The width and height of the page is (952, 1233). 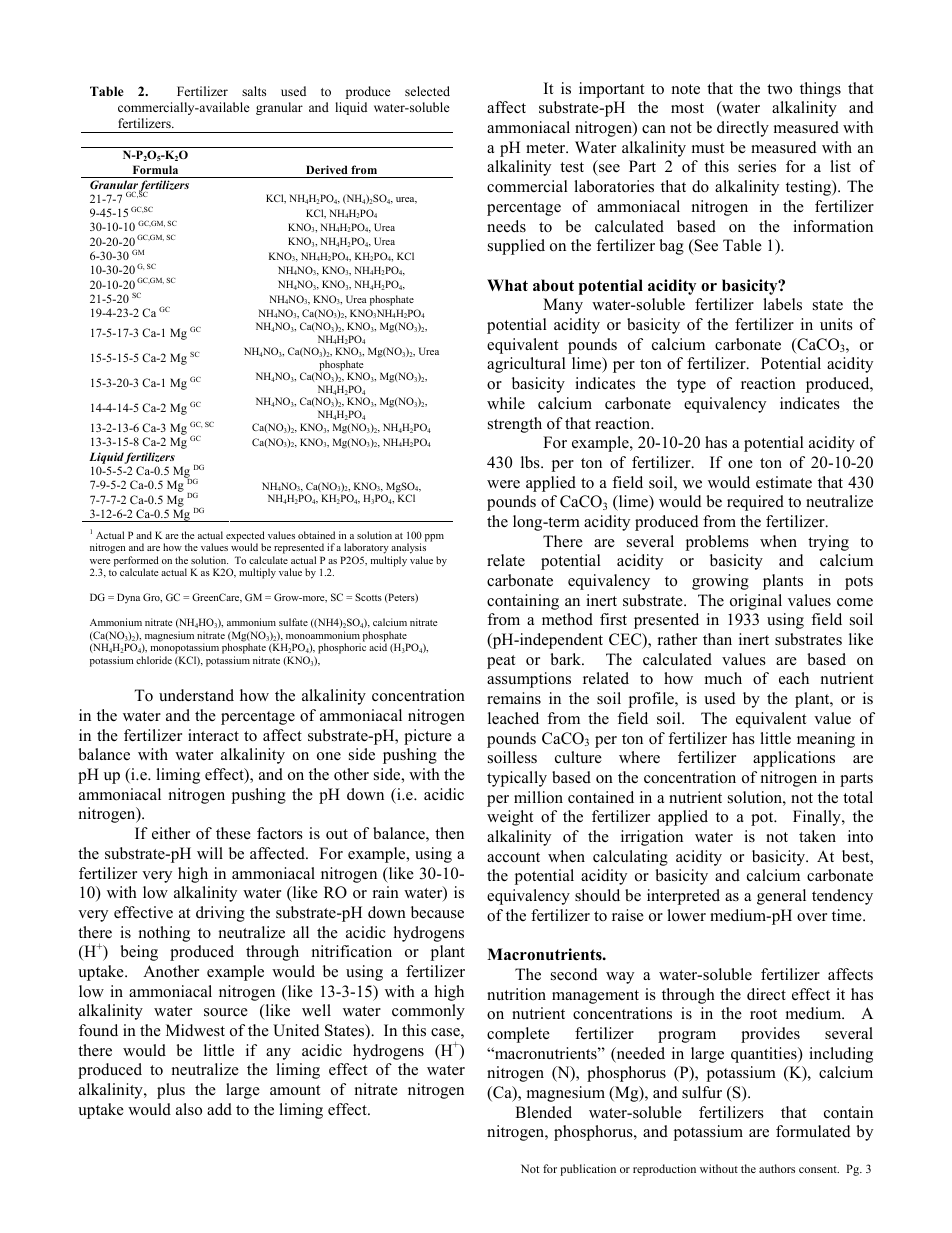 What do you see at coordinates (756, 602) in the page?
I see `original` at bounding box center [756, 602].
